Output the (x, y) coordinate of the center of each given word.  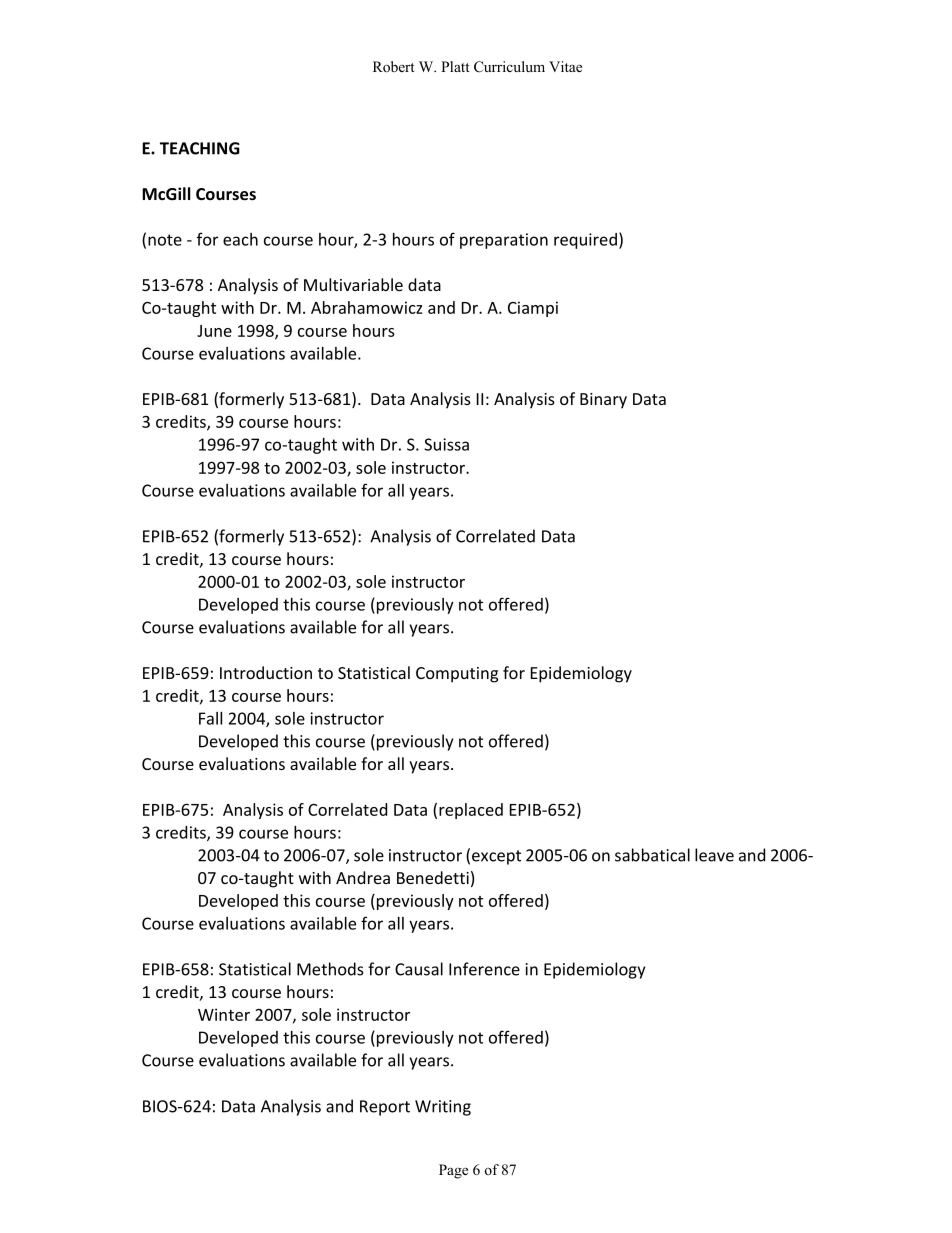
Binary (603, 401)
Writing (443, 1108)
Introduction (266, 672)
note (165, 240)
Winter (224, 1014)
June (214, 331)
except (496, 857)
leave (714, 855)
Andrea (363, 877)
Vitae (565, 66)
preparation (504, 241)
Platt (455, 66)
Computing (457, 675)
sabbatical (652, 855)
